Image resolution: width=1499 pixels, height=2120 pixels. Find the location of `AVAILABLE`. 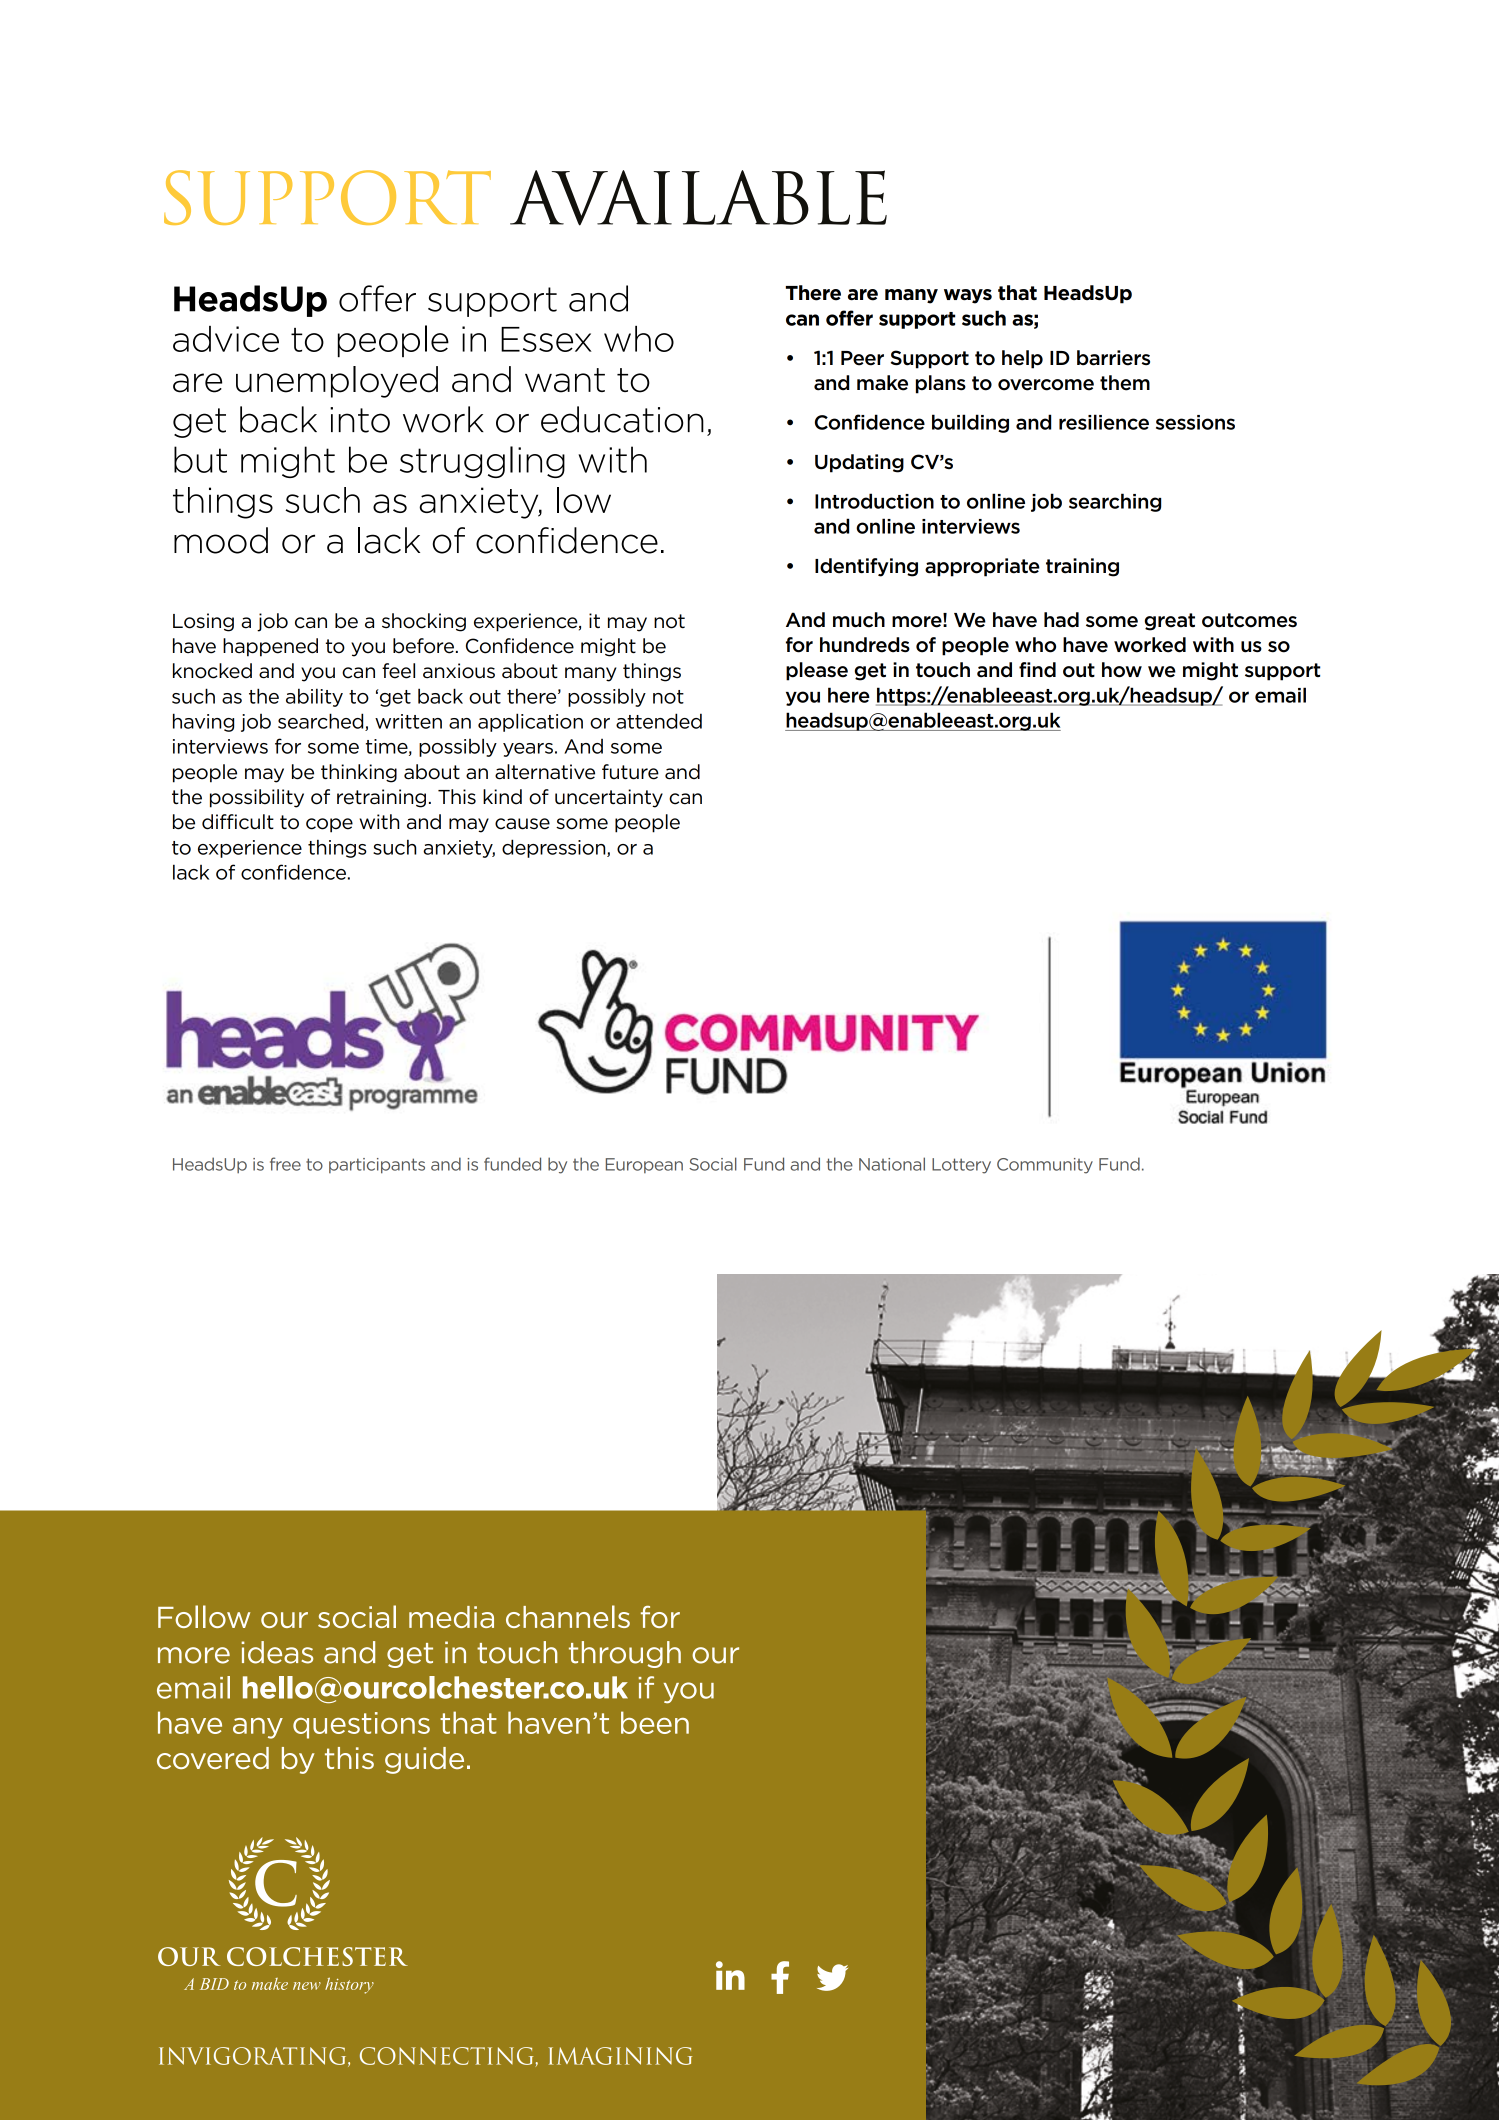

AVAILABLE is located at coordinates (698, 198).
